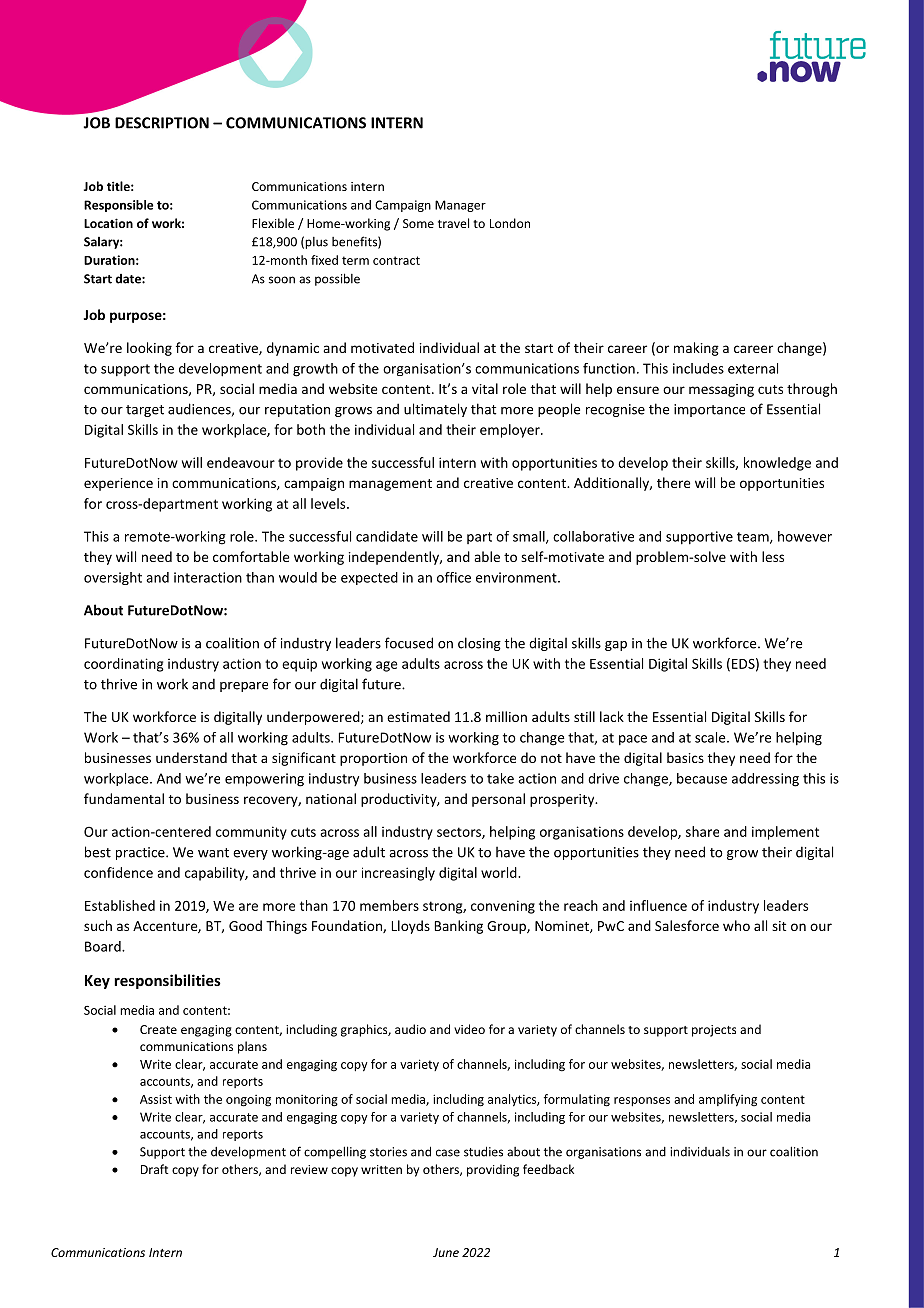  Describe the element at coordinates (154, 1169) in the screenshot. I see `Draft` at that location.
